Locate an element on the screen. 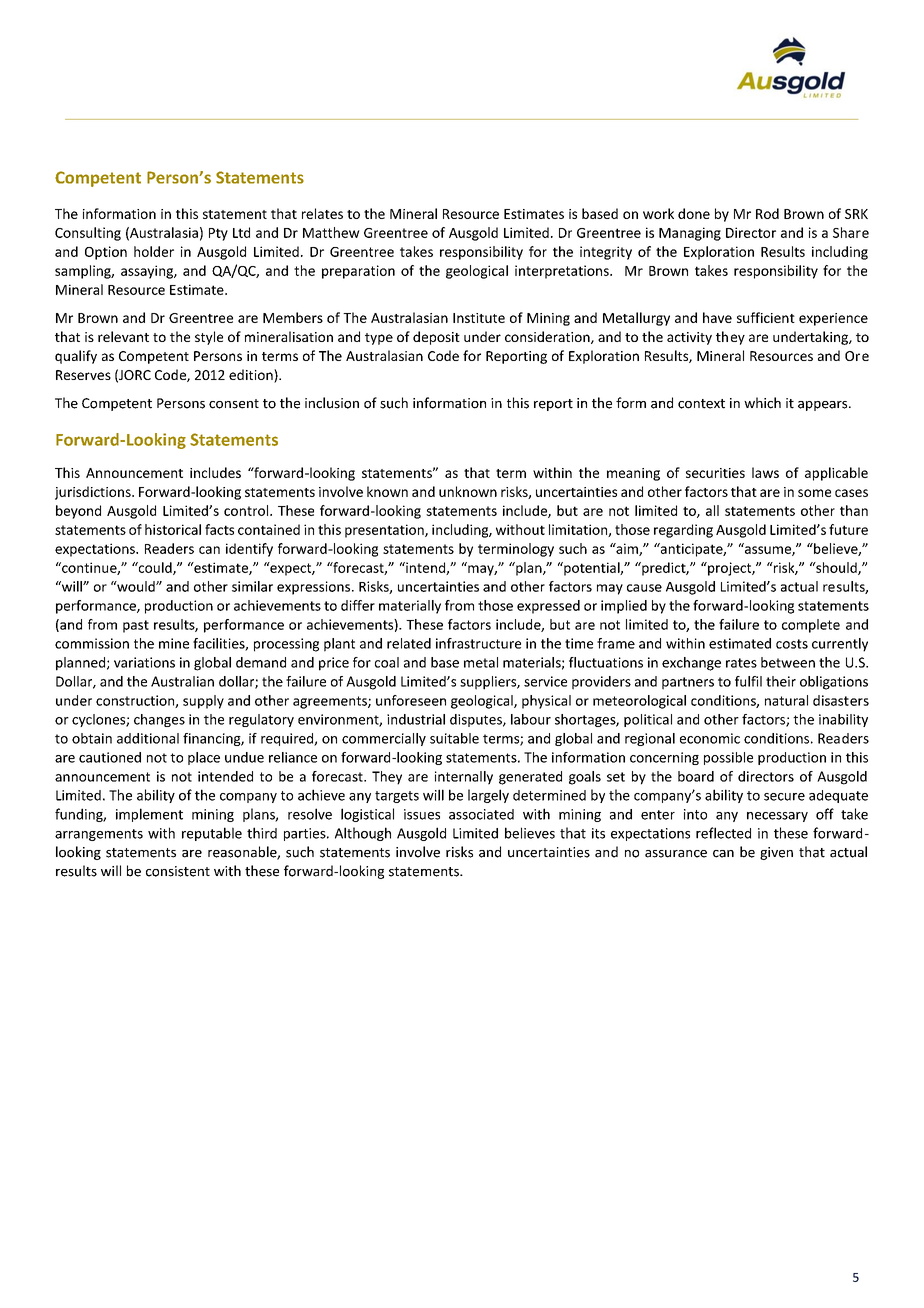 This screenshot has height=1308, width=924. consistent is located at coordinates (178, 871).
